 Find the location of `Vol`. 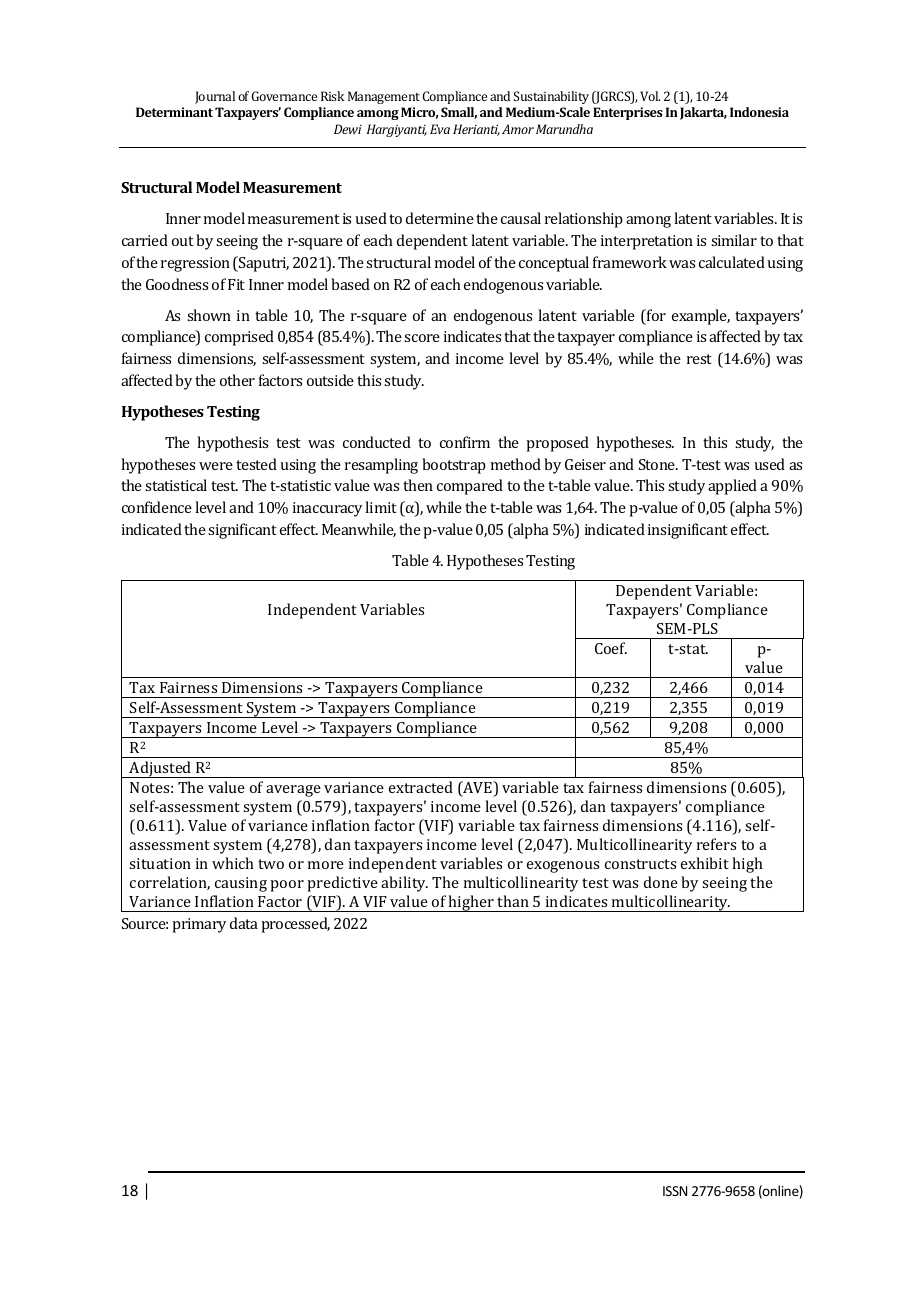

Vol is located at coordinates (650, 96).
